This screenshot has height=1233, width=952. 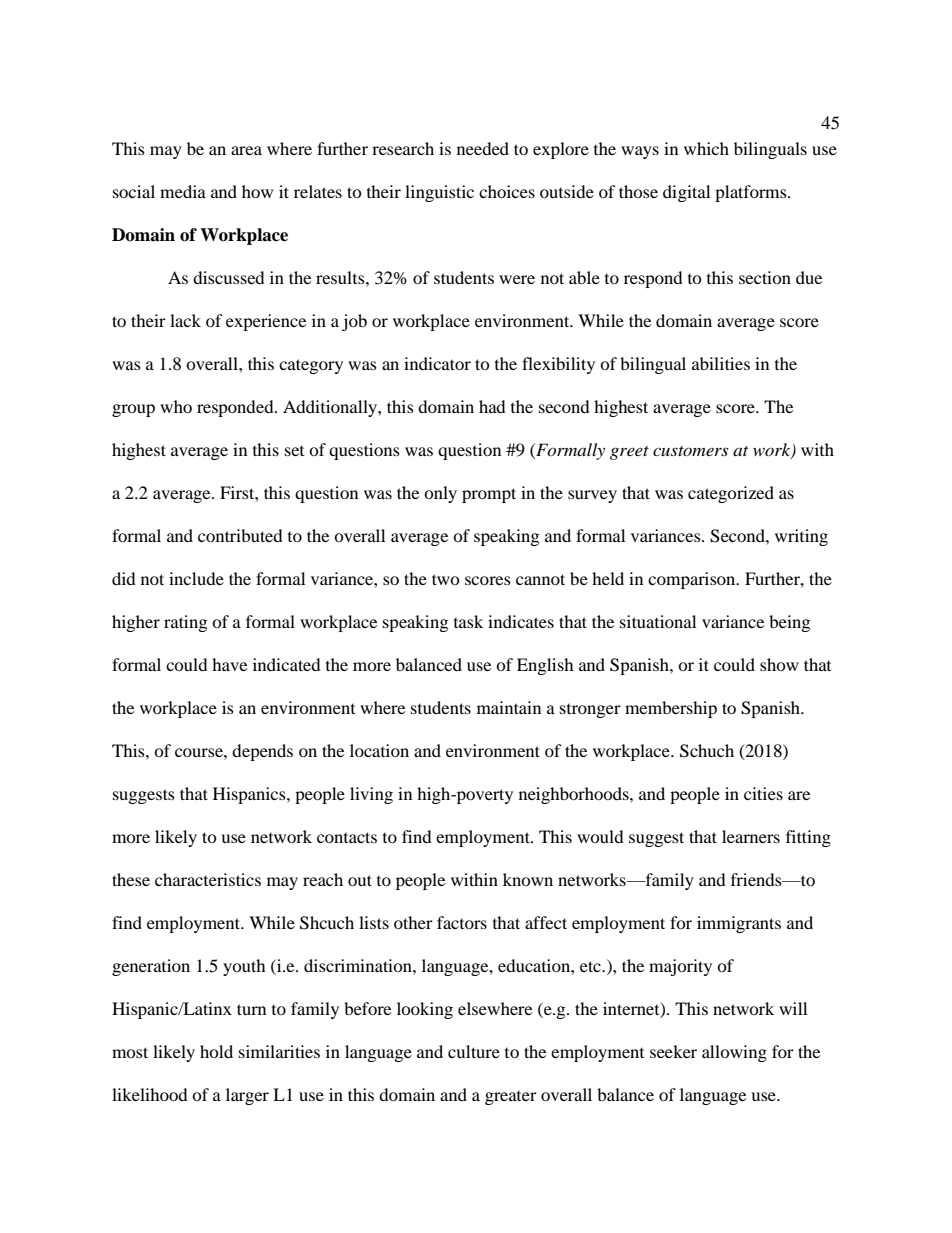 What do you see at coordinates (489, 495) in the screenshot?
I see `prompt` at bounding box center [489, 495].
